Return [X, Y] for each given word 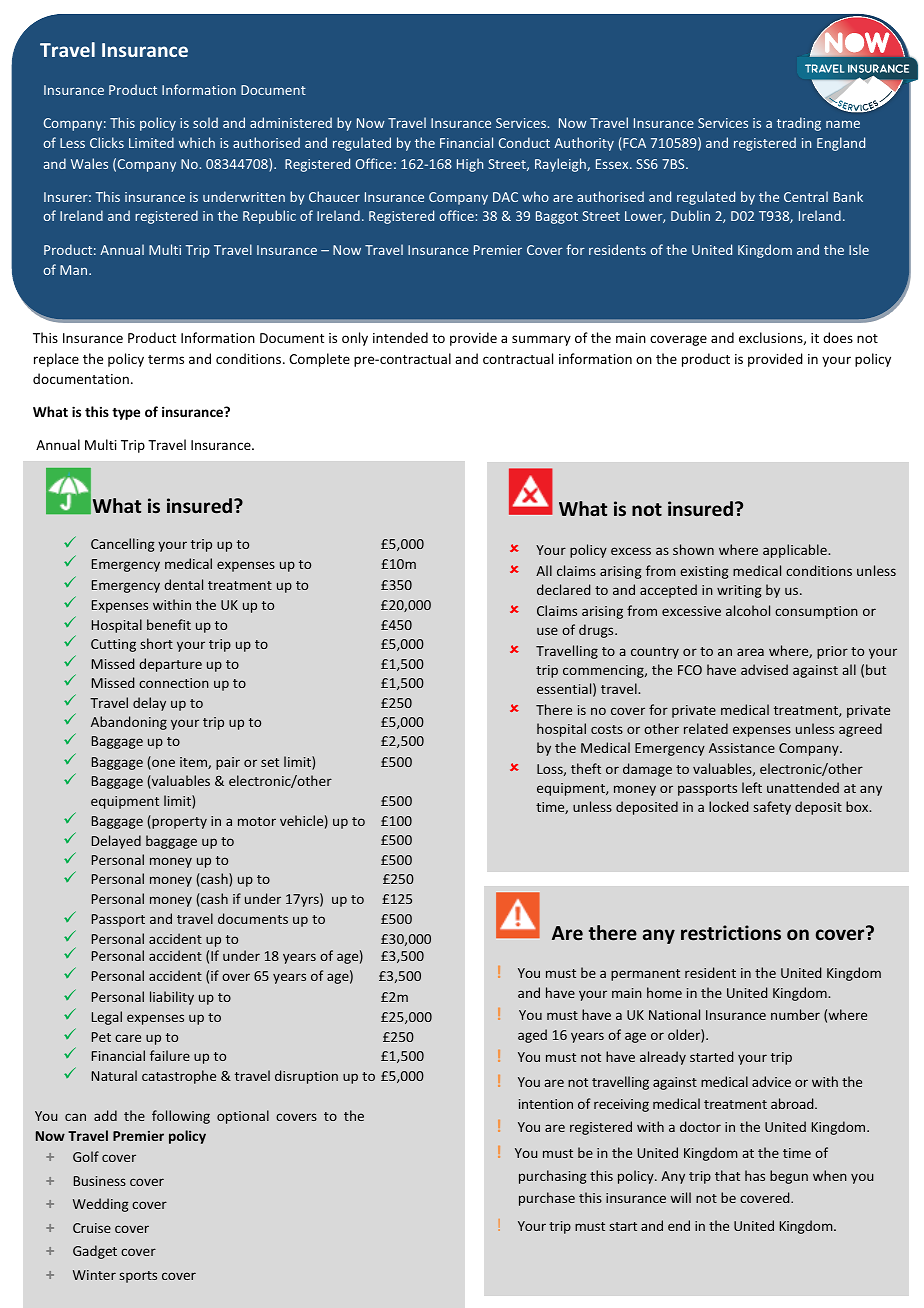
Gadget [95, 1252]
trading [799, 124]
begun [789, 1177]
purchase [547, 1199]
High [470, 165]
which [197, 142]
